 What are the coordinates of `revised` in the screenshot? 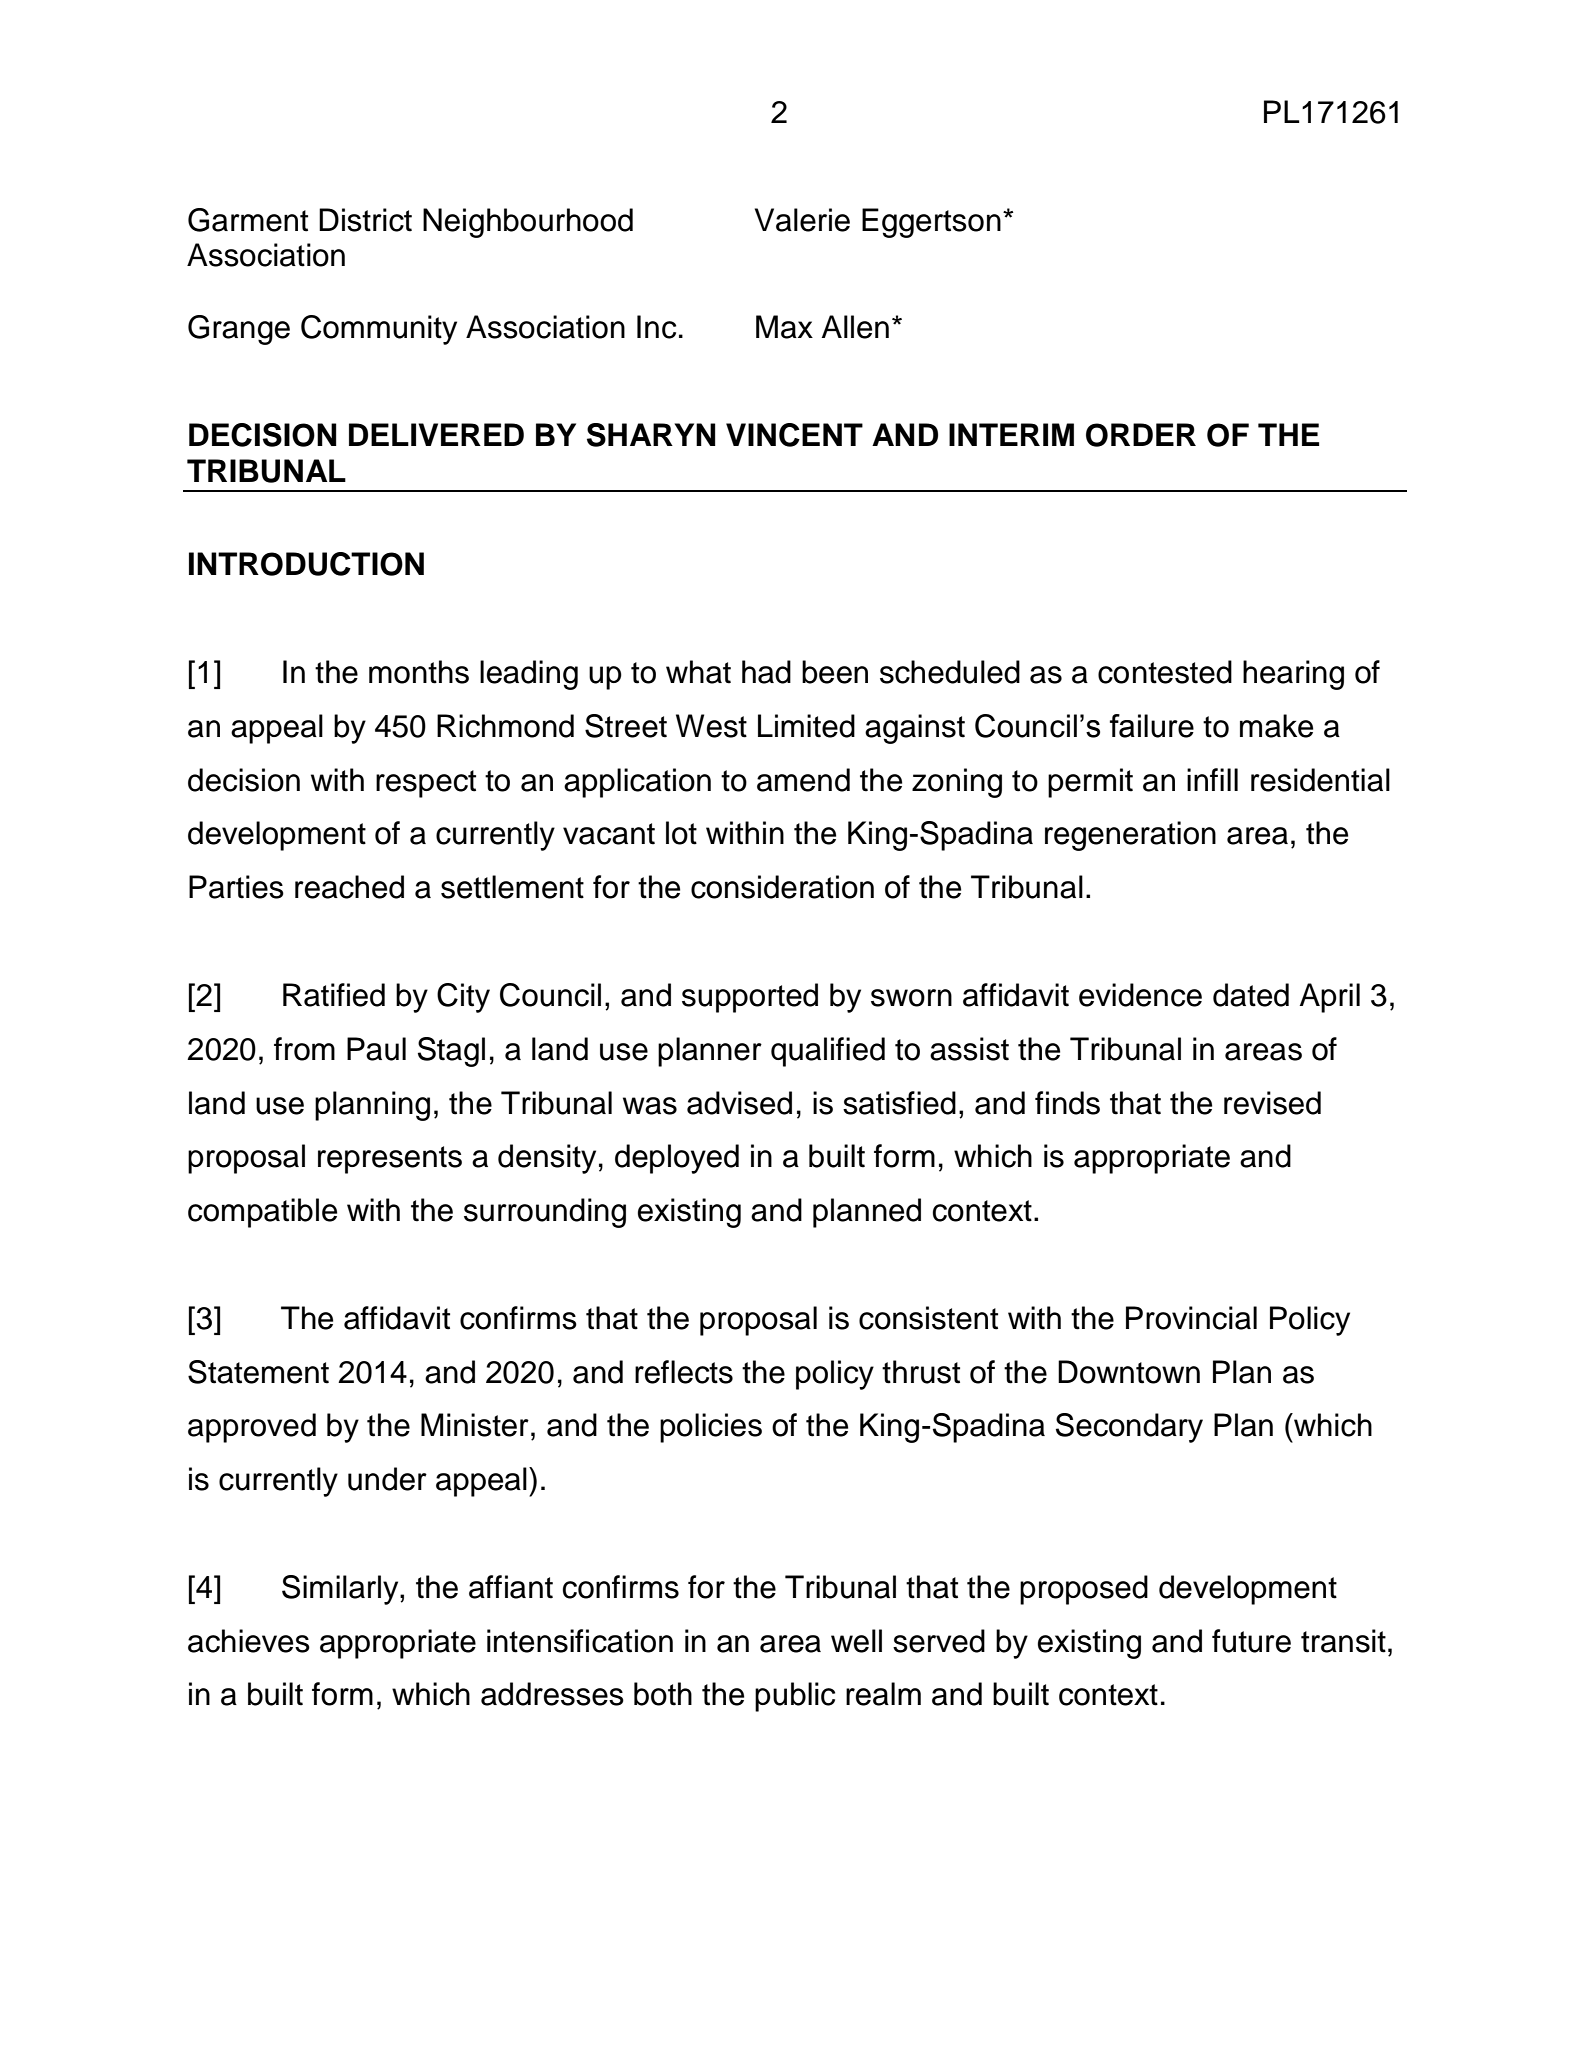 It's located at (1272, 1103).
